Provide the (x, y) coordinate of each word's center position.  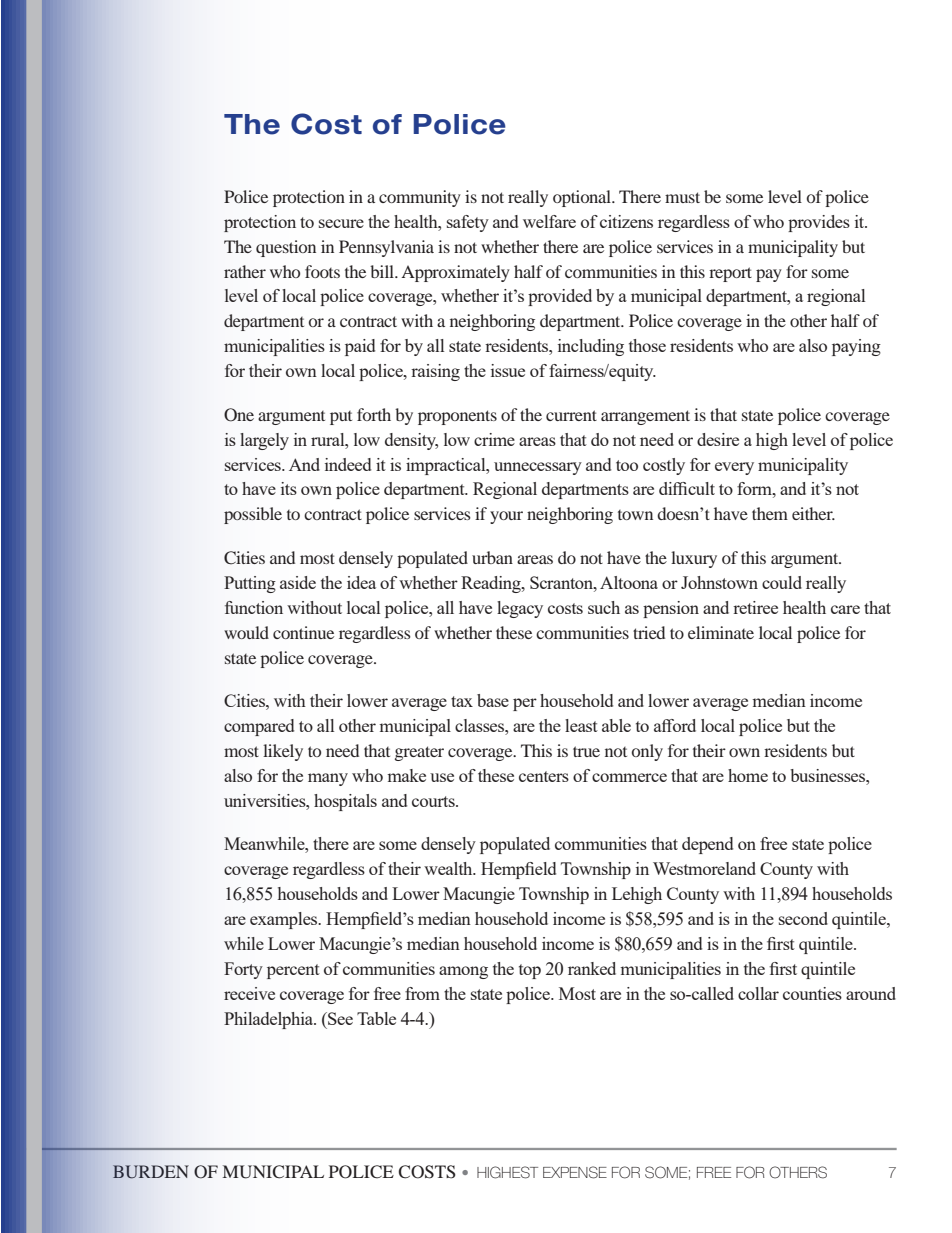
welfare (549, 221)
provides (819, 223)
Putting (250, 584)
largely (264, 441)
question (286, 248)
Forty (243, 970)
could (782, 582)
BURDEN (151, 1172)
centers (544, 776)
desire (718, 439)
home (748, 775)
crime (494, 439)
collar (758, 993)
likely (283, 752)
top (530, 971)
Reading (492, 584)
